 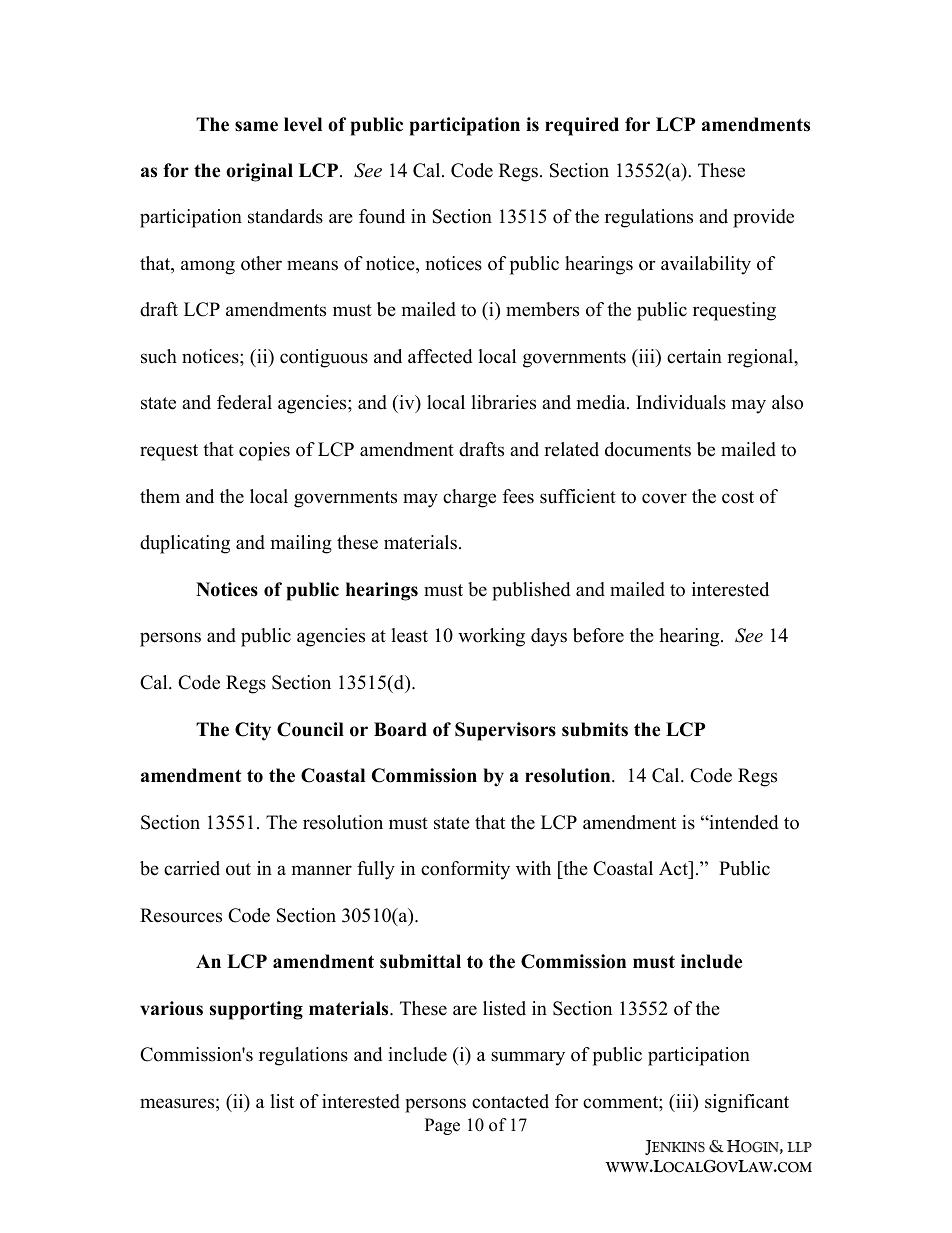 What do you see at coordinates (582, 126) in the screenshot?
I see `required` at bounding box center [582, 126].
